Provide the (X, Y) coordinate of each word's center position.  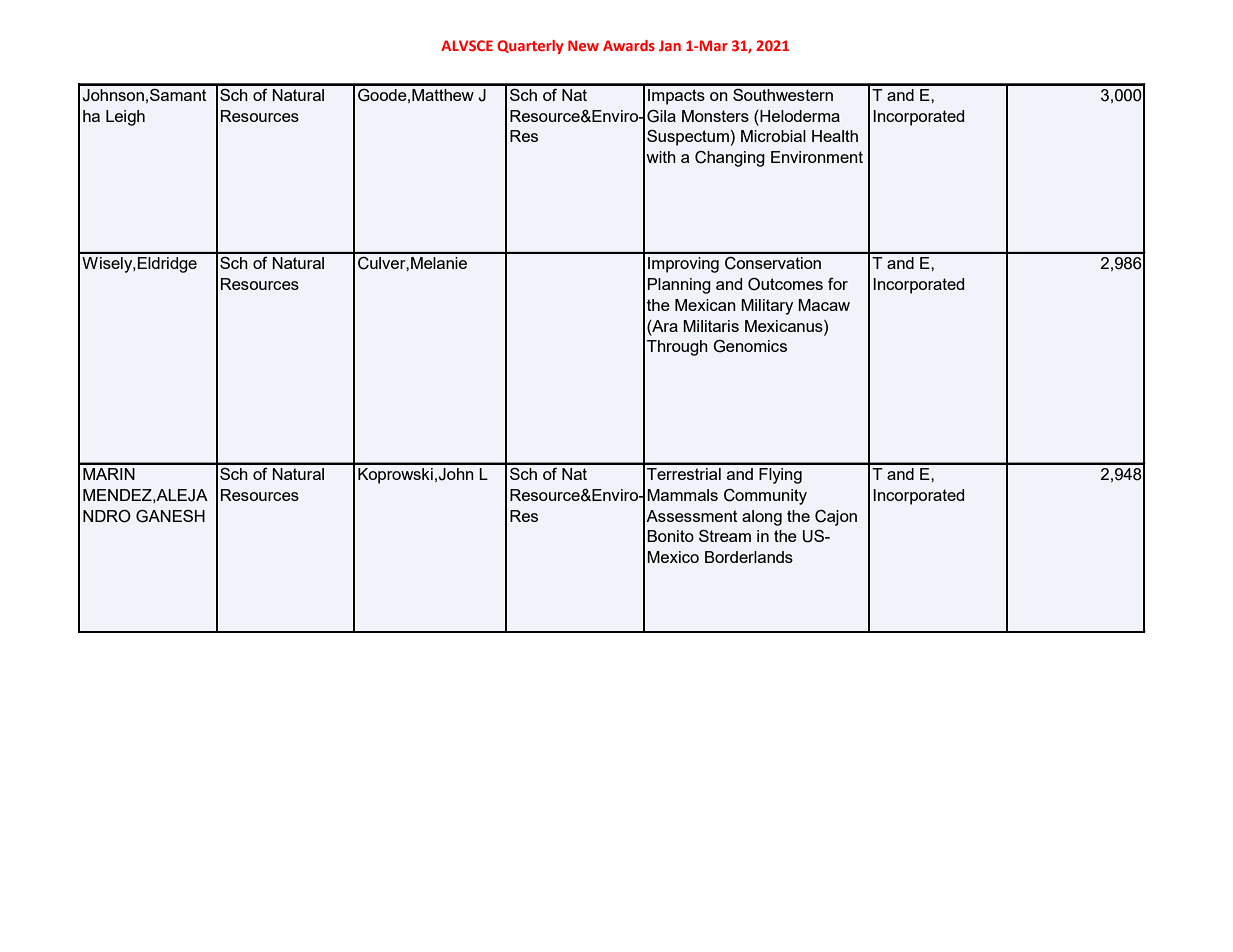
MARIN (109, 474)
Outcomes (785, 284)
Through (677, 348)
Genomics (750, 346)
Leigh (125, 118)
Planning (679, 286)
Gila (661, 116)
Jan (670, 45)
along (762, 518)
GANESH (170, 516)
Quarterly (530, 47)
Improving (683, 265)
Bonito (670, 536)
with (661, 157)
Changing (730, 159)
